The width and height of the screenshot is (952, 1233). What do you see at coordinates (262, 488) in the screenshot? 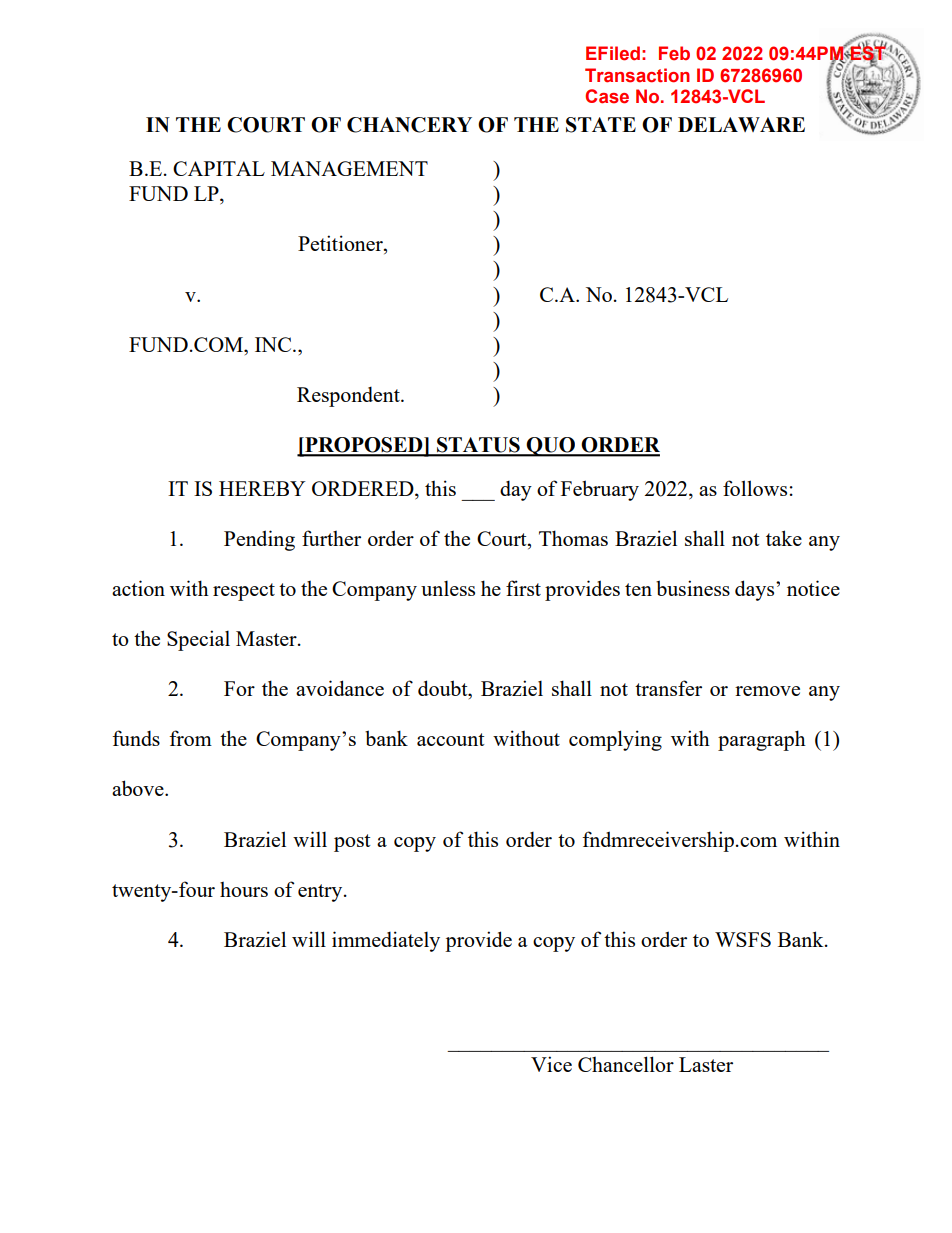
I see `HEREBY` at bounding box center [262, 488].
